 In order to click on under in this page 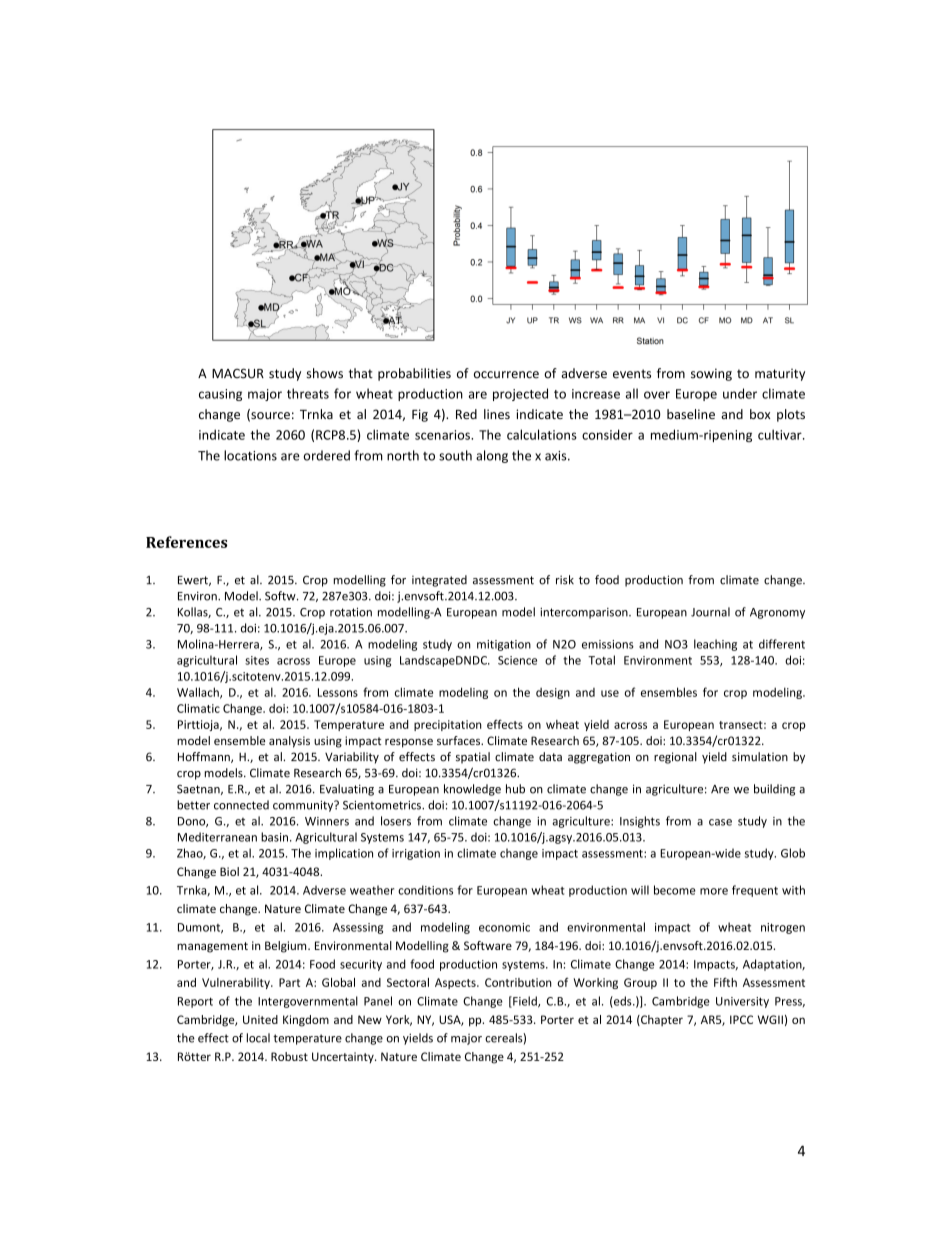, I will do `click(740, 393)`.
